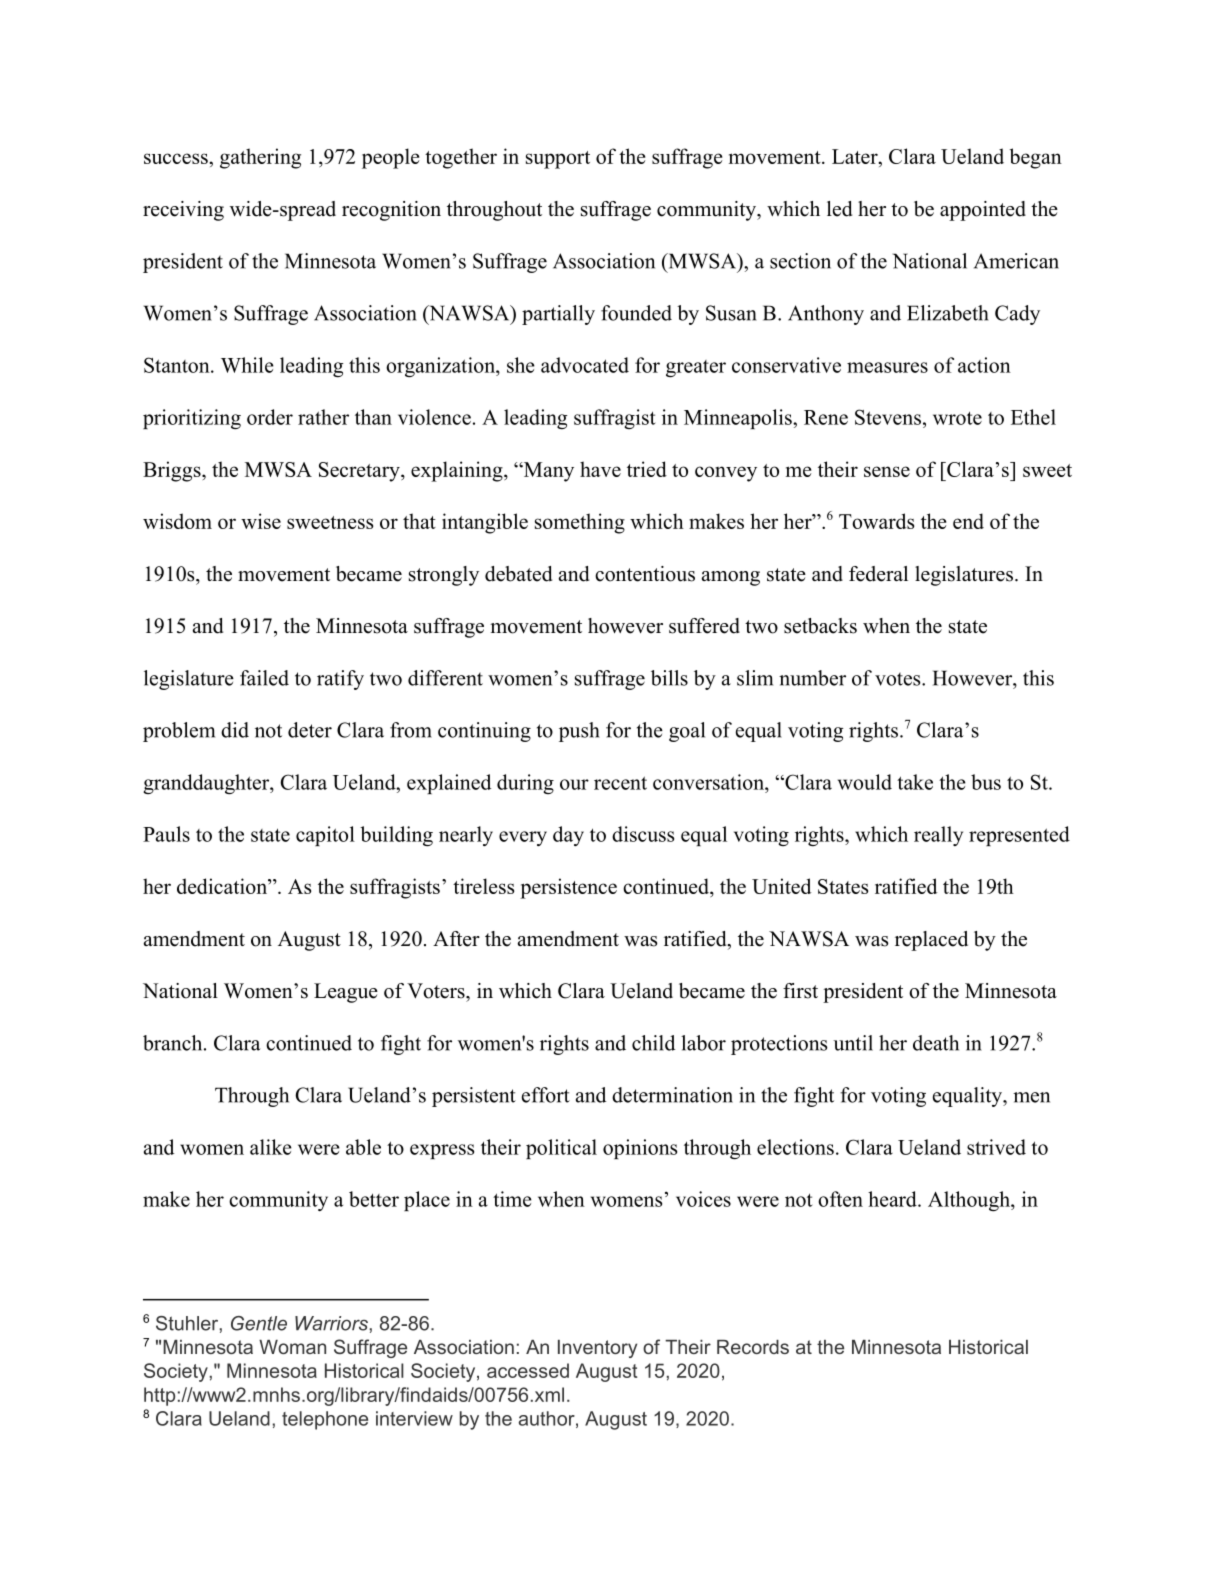  What do you see at coordinates (558, 160) in the screenshot?
I see `support` at bounding box center [558, 160].
